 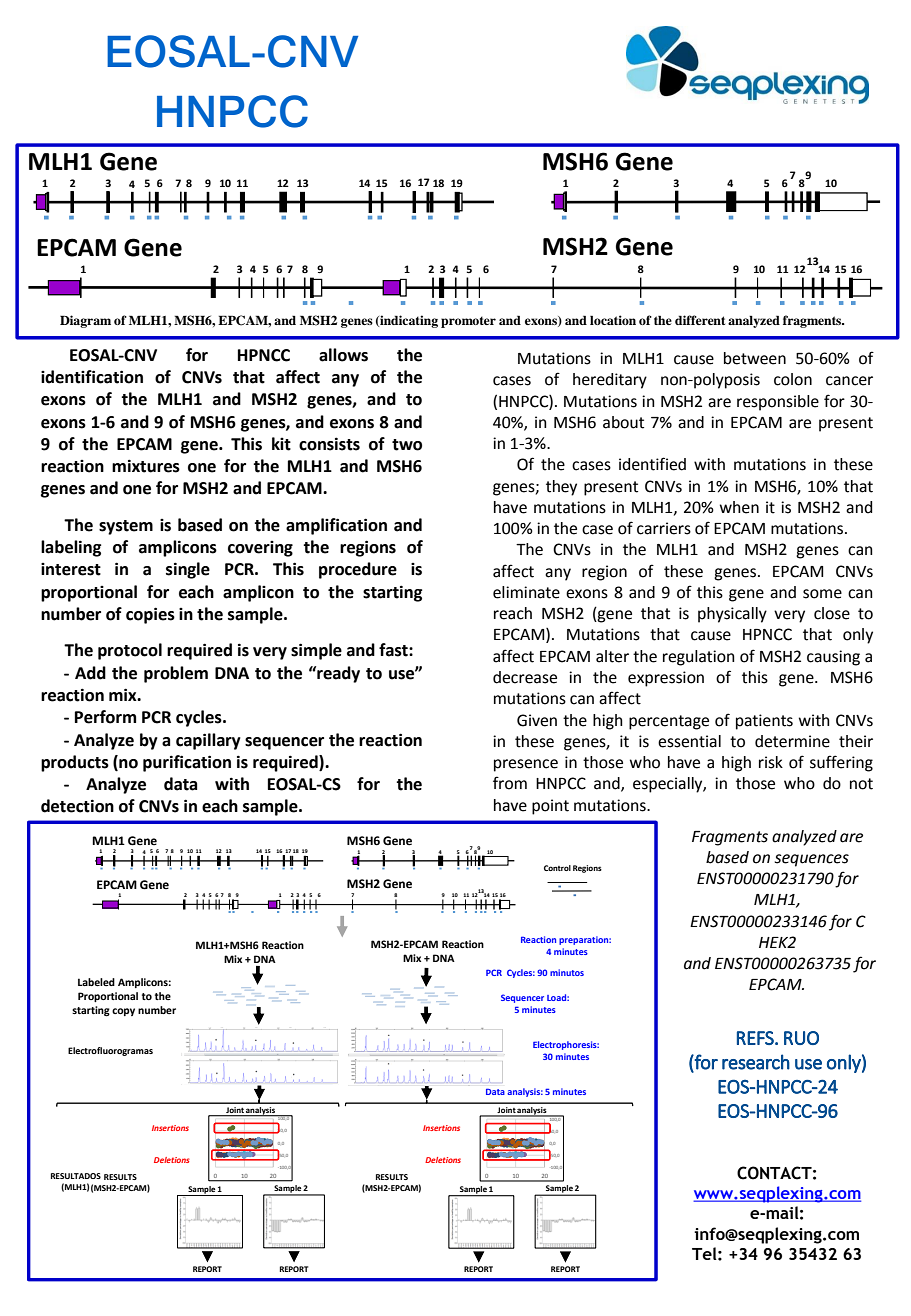 What do you see at coordinates (567, 972) in the screenshot?
I see `minutos` at bounding box center [567, 972].
